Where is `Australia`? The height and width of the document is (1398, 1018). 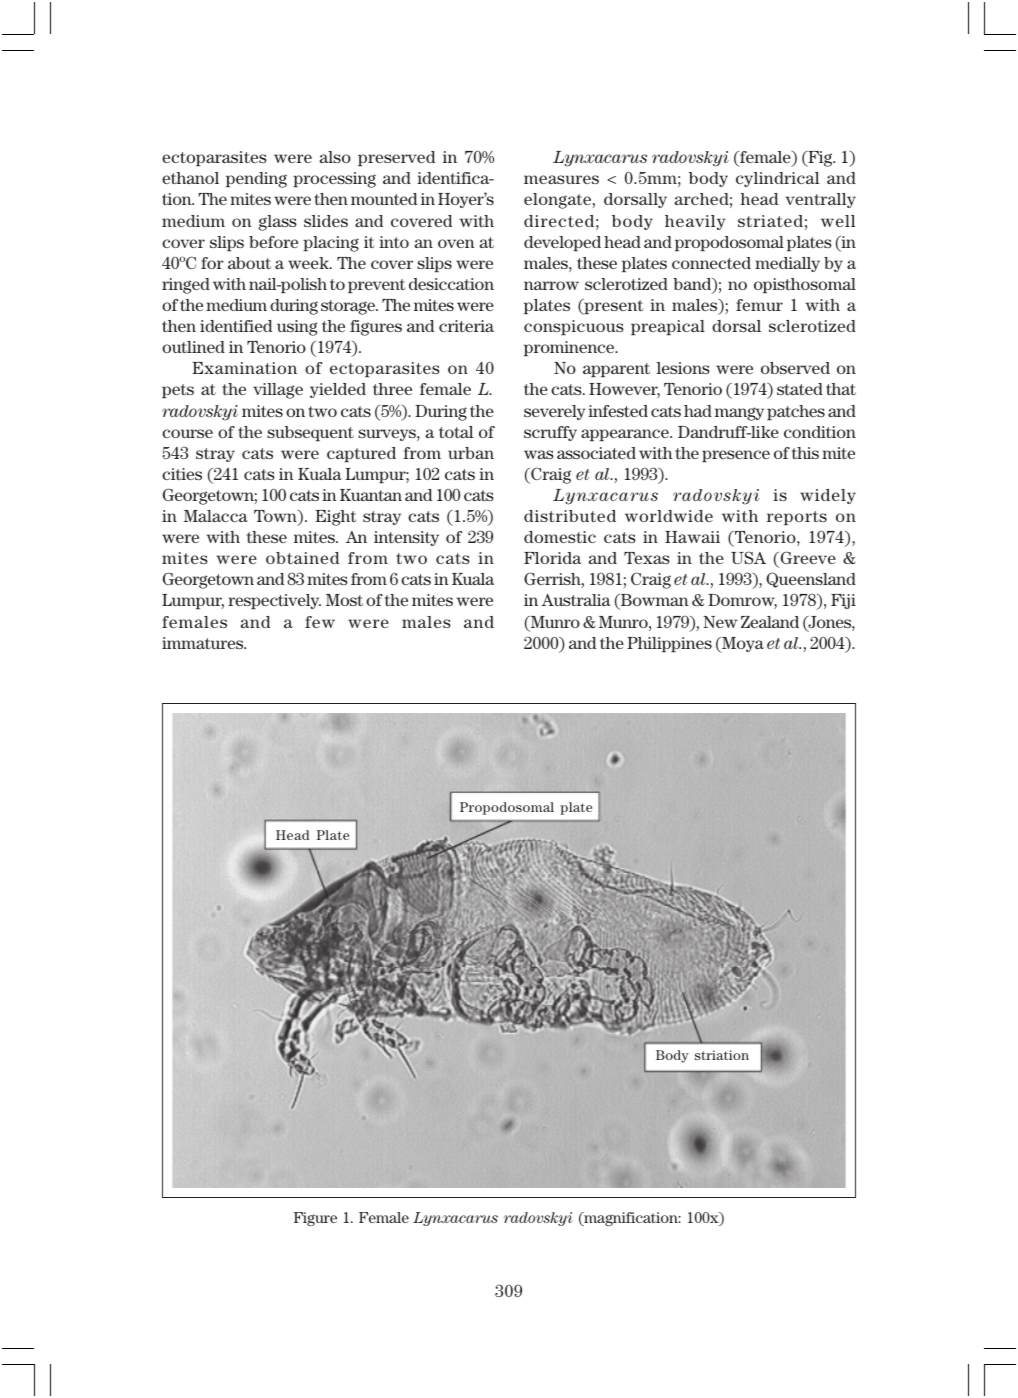
Australia is located at coordinates (576, 600).
